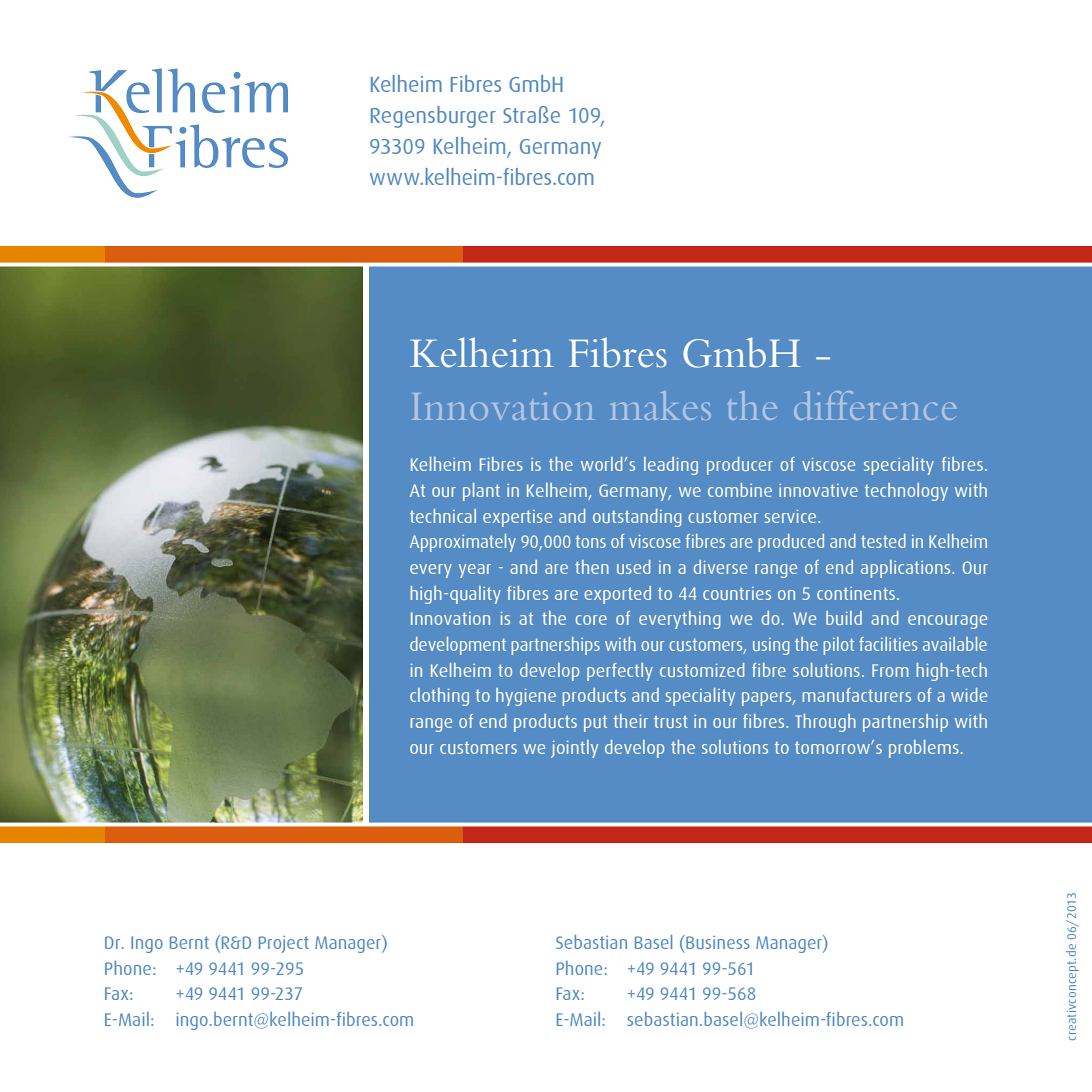 This screenshot has width=1092, height=1092. Describe the element at coordinates (875, 405) in the screenshot. I see `difference` at that location.
